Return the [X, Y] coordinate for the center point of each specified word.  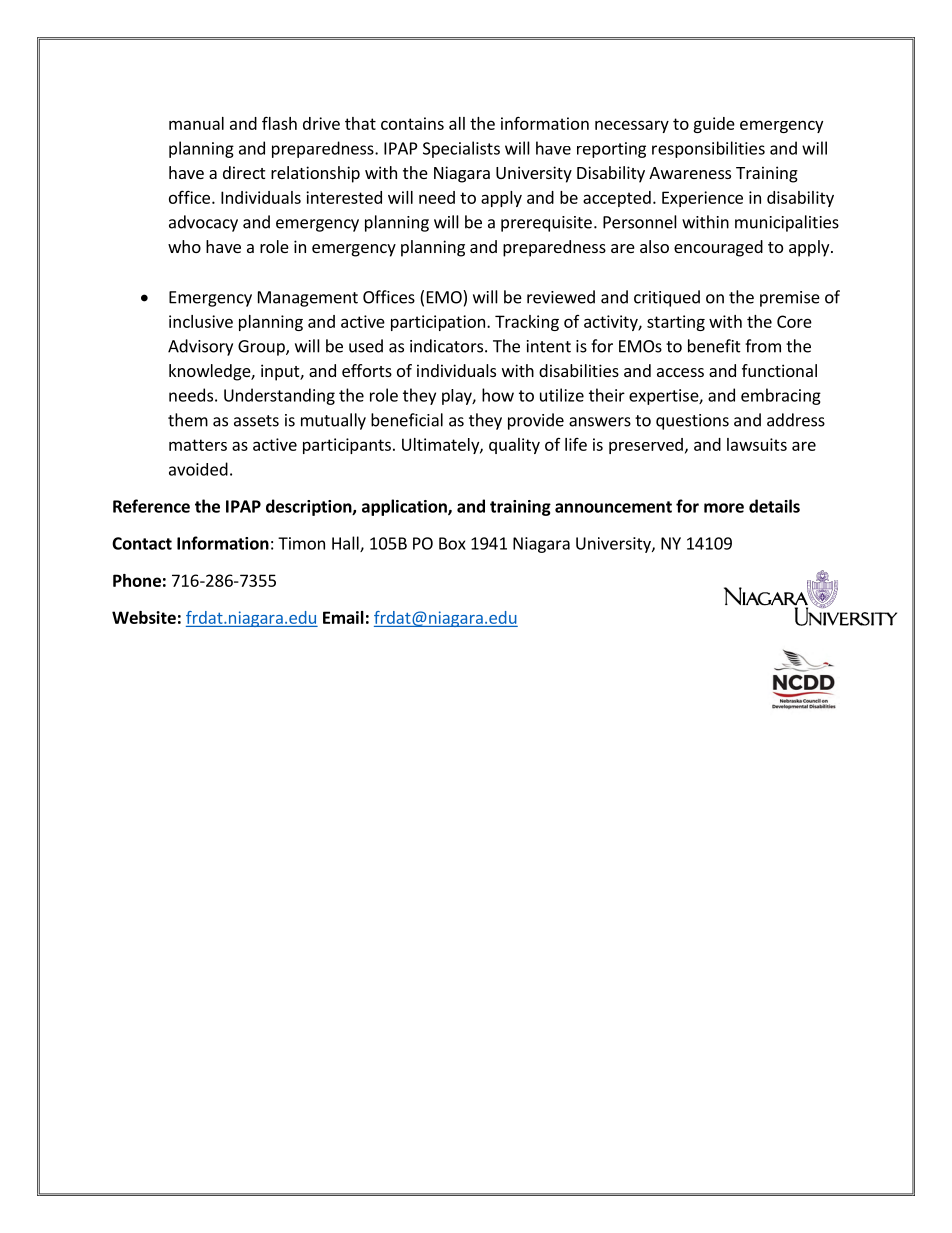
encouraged [718, 248]
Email [343, 617]
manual [196, 123]
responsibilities [708, 149]
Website [144, 617]
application [405, 507]
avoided [198, 469]
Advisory [200, 347]
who [184, 246]
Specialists [461, 149]
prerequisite [546, 224]
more [724, 508]
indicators [448, 346]
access [680, 372]
